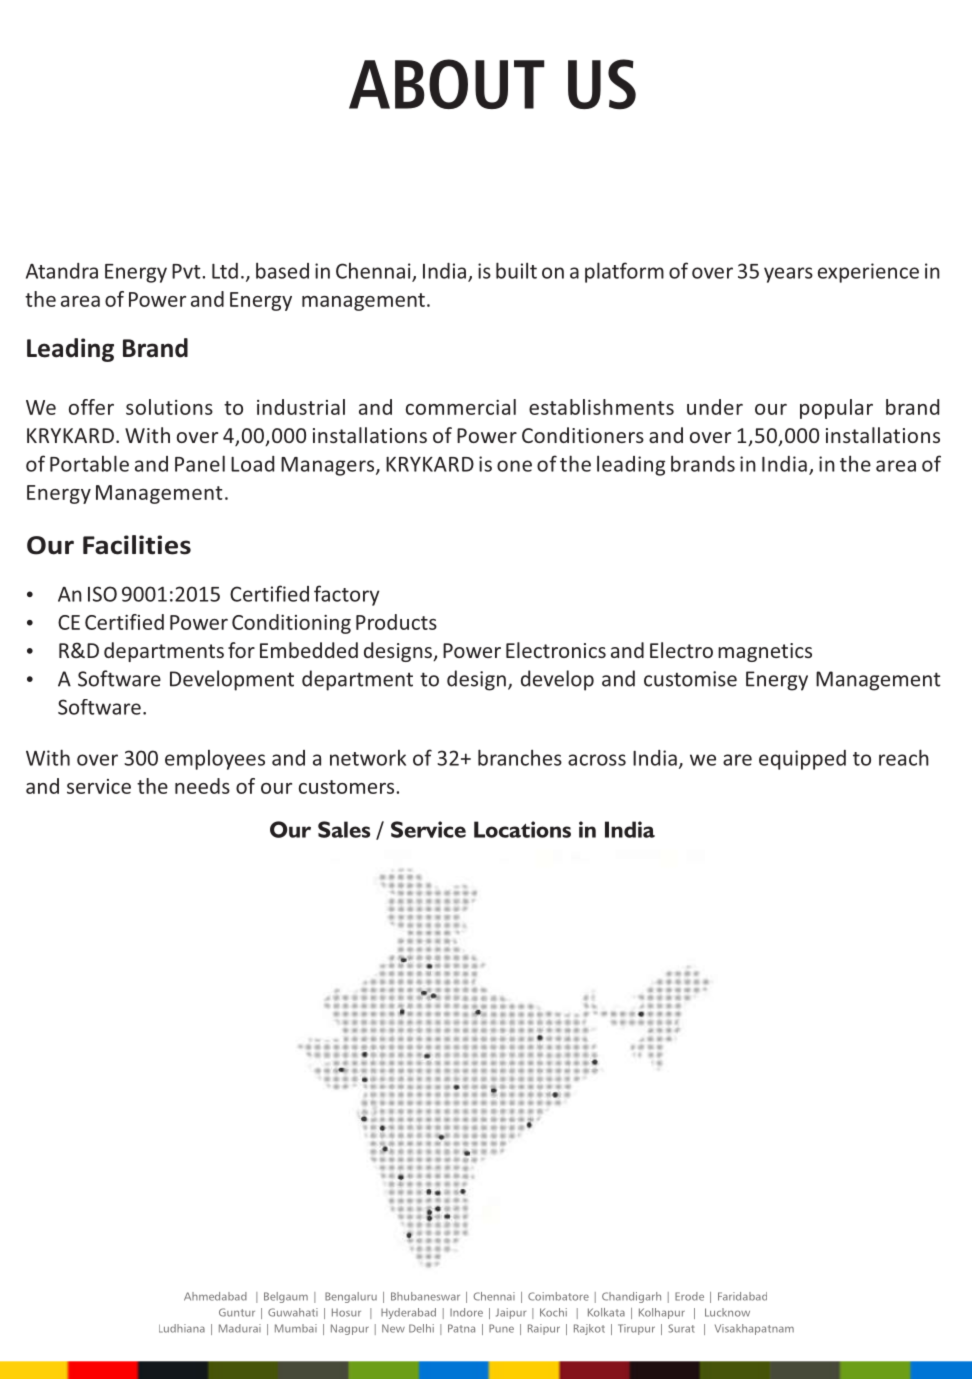  What do you see at coordinates (522, 829) in the screenshot?
I see `Locations` at bounding box center [522, 829].
